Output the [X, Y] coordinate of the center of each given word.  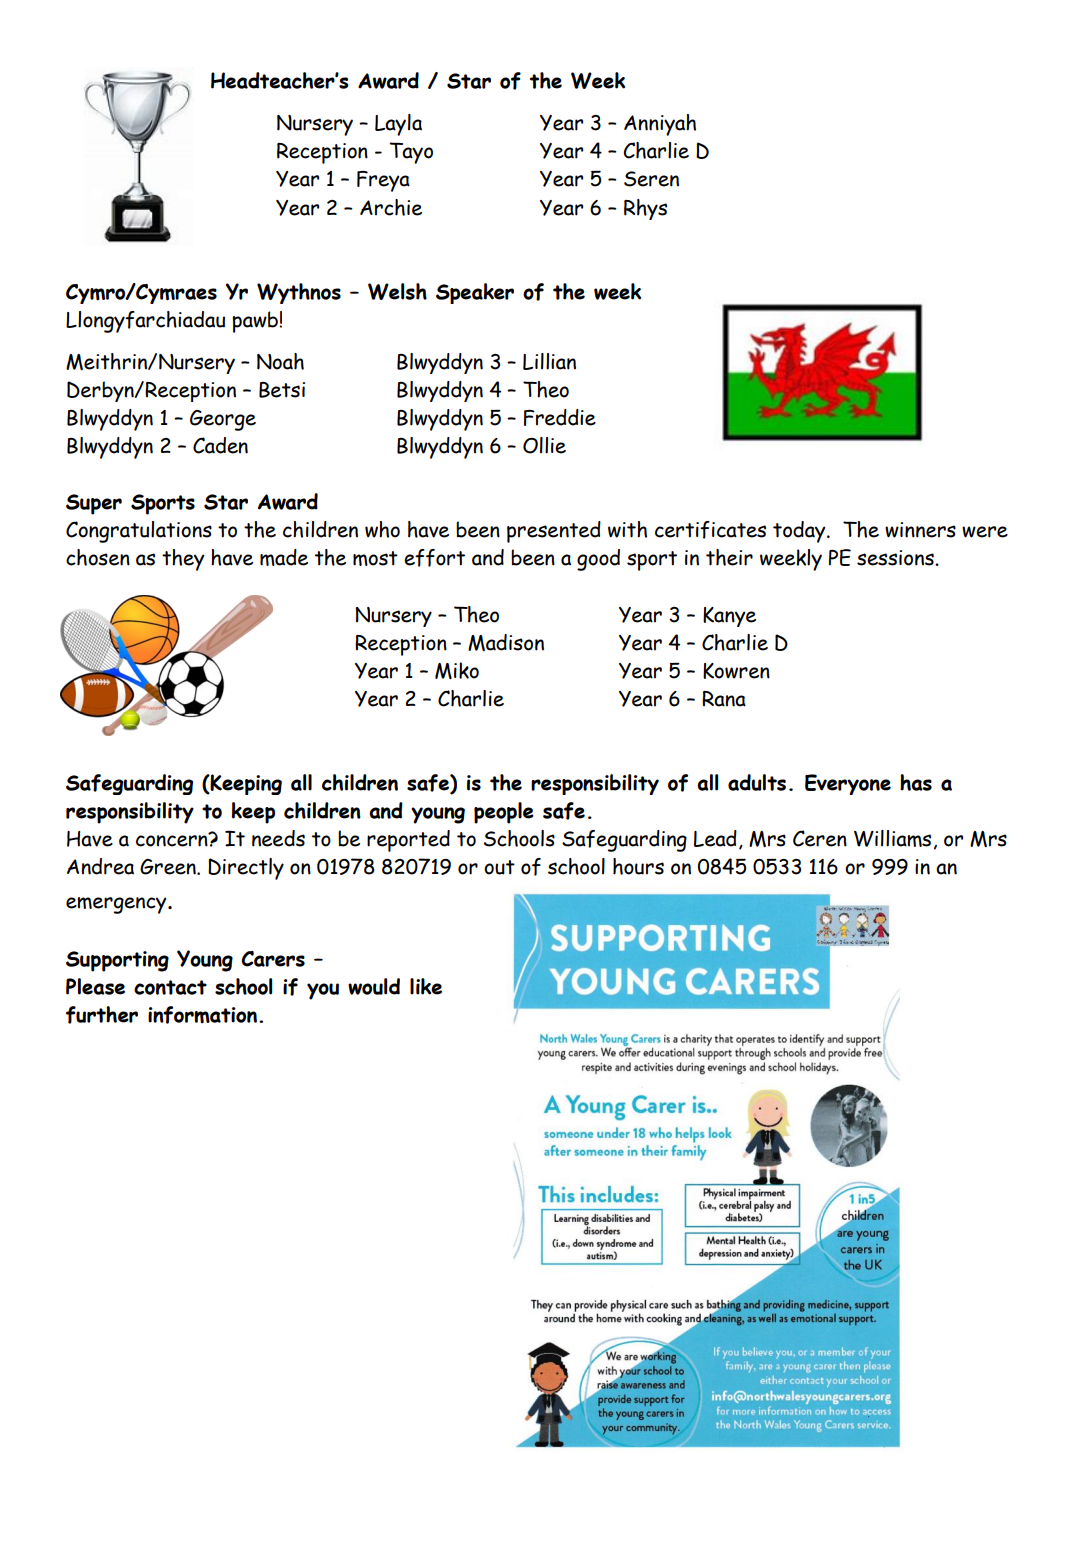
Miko [457, 670]
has [916, 782]
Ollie [544, 445]
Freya [383, 181]
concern [173, 840]
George [223, 420]
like [426, 986]
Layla [398, 125]
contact [170, 987]
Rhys [645, 209]
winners [920, 530]
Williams [892, 838]
